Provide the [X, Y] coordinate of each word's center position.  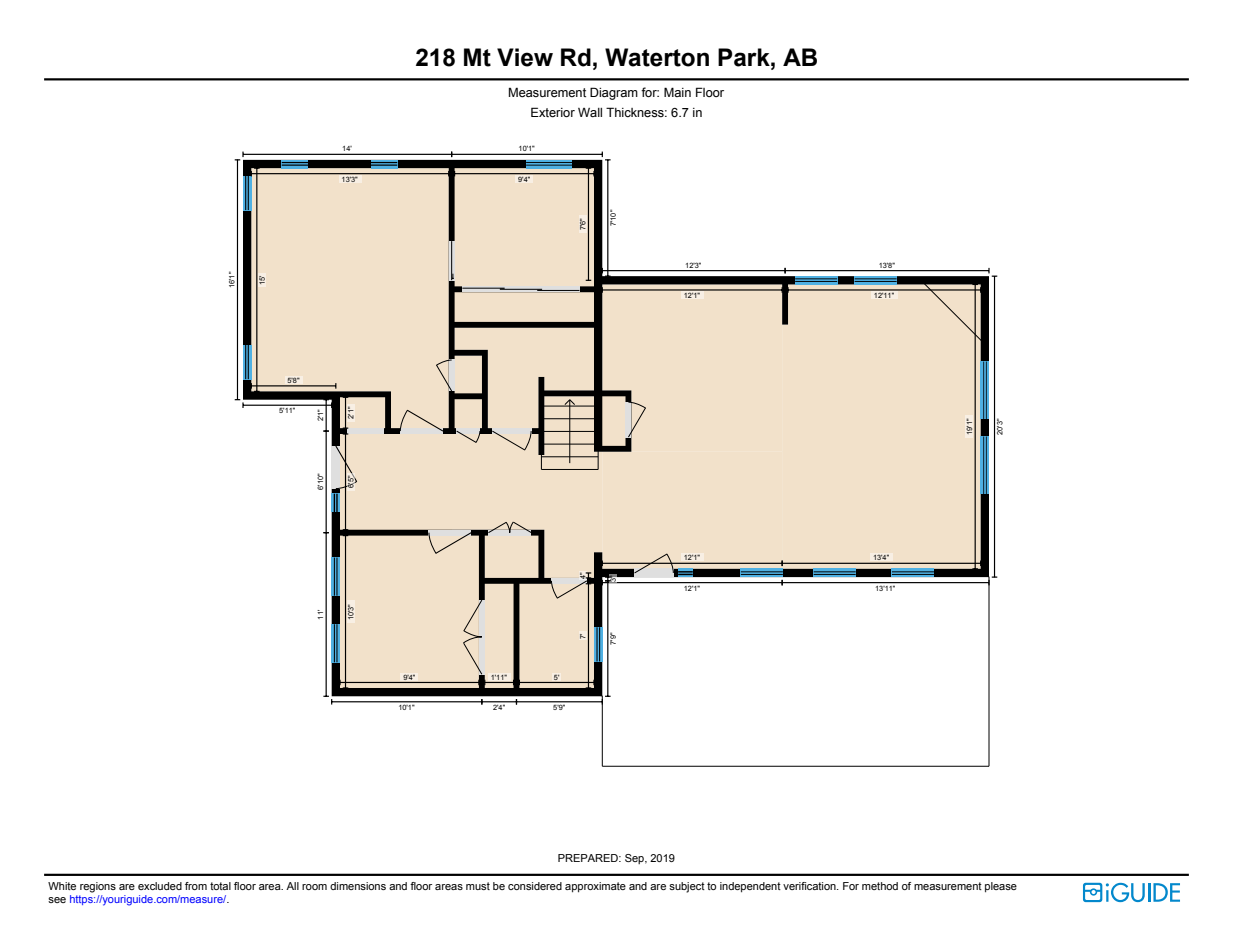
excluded [160, 886]
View [525, 57]
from [196, 886]
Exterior [553, 112]
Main [677, 92]
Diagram [614, 93]
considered [535, 886]
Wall [590, 112]
